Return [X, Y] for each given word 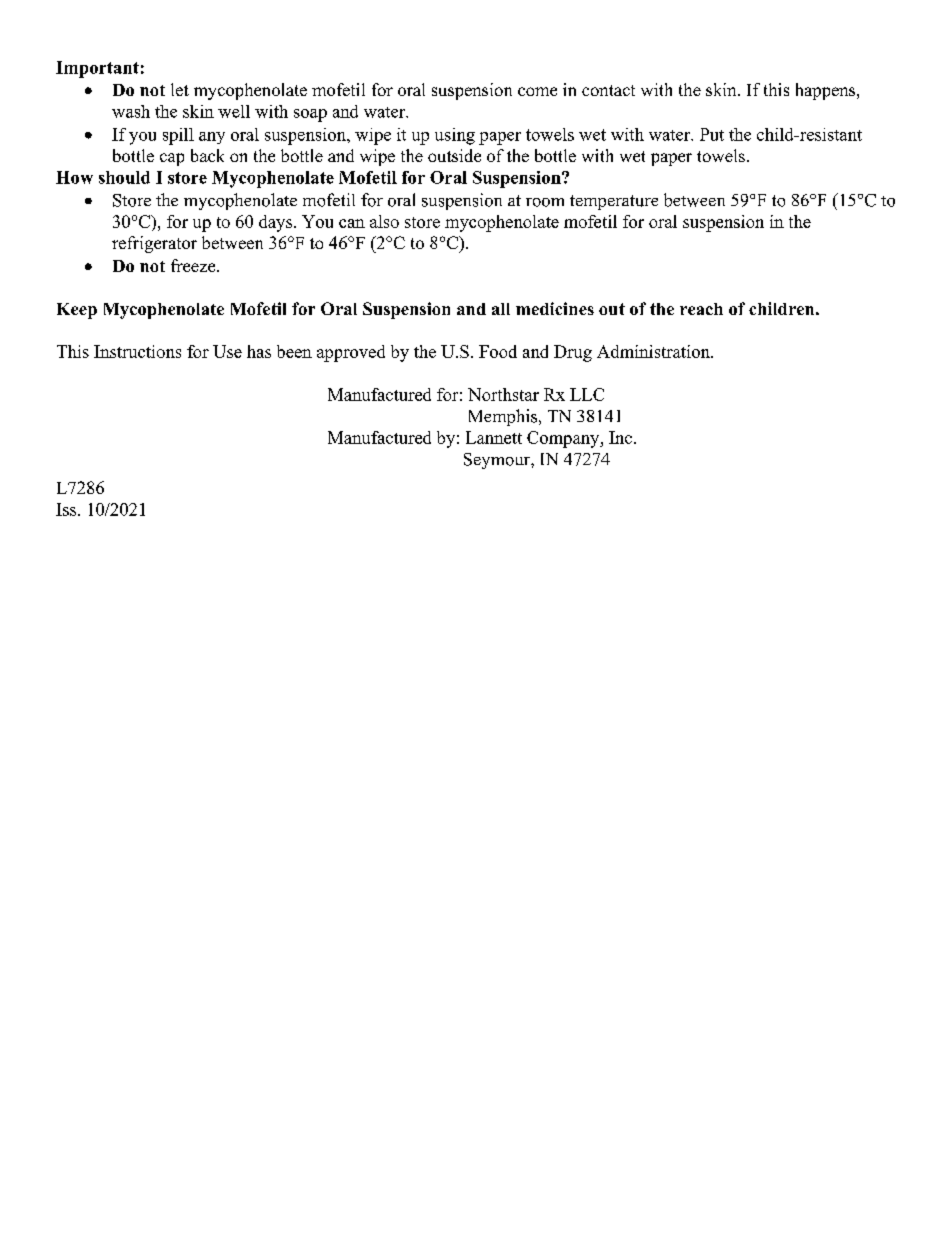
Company [564, 439]
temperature [614, 202]
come [537, 91]
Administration [654, 351]
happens [827, 91]
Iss [67, 509]
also [384, 221]
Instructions [137, 351]
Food [498, 351]
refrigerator [154, 244]
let [180, 89]
